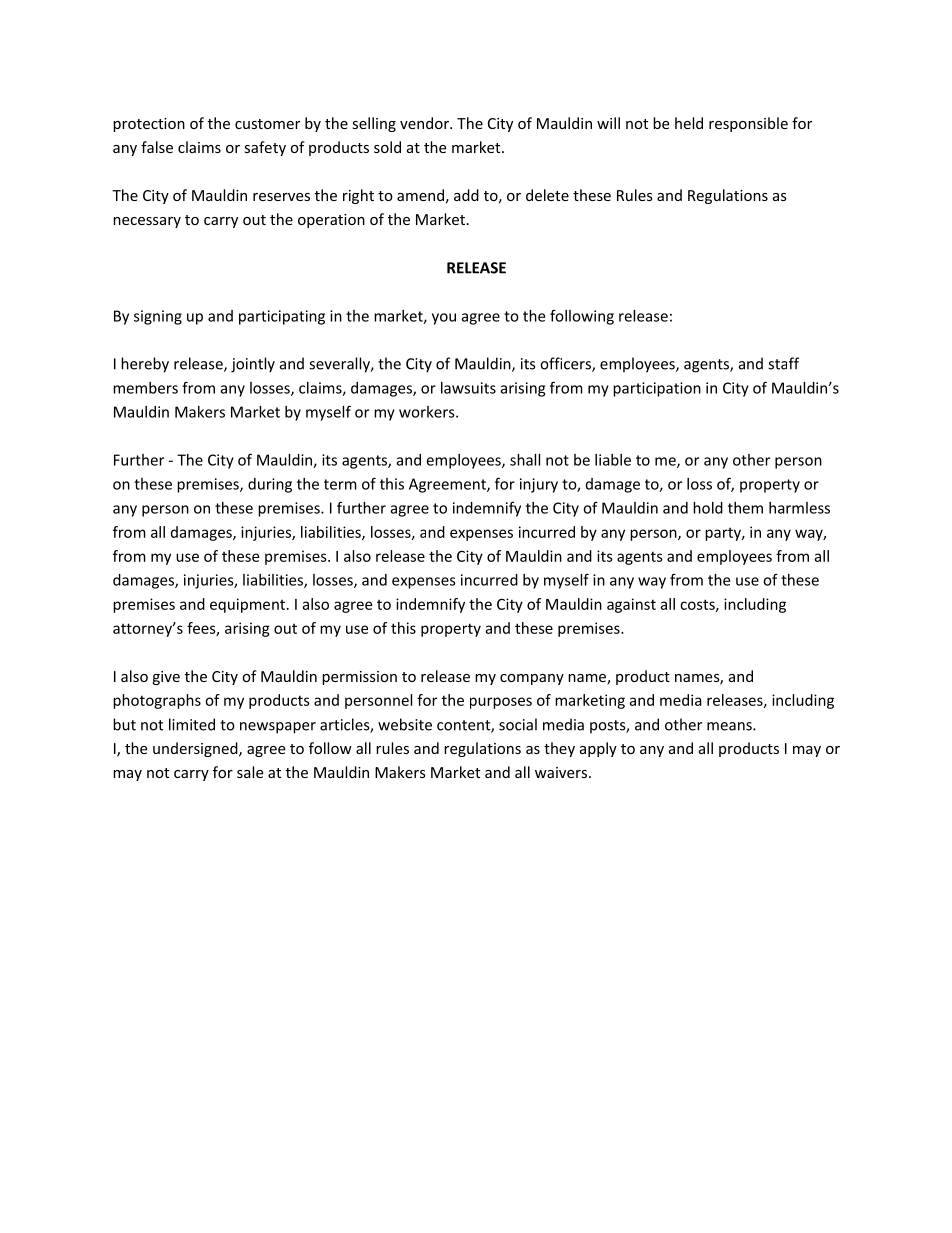 The width and height of the screenshot is (952, 1233). What do you see at coordinates (783, 363) in the screenshot?
I see `staff` at bounding box center [783, 363].
